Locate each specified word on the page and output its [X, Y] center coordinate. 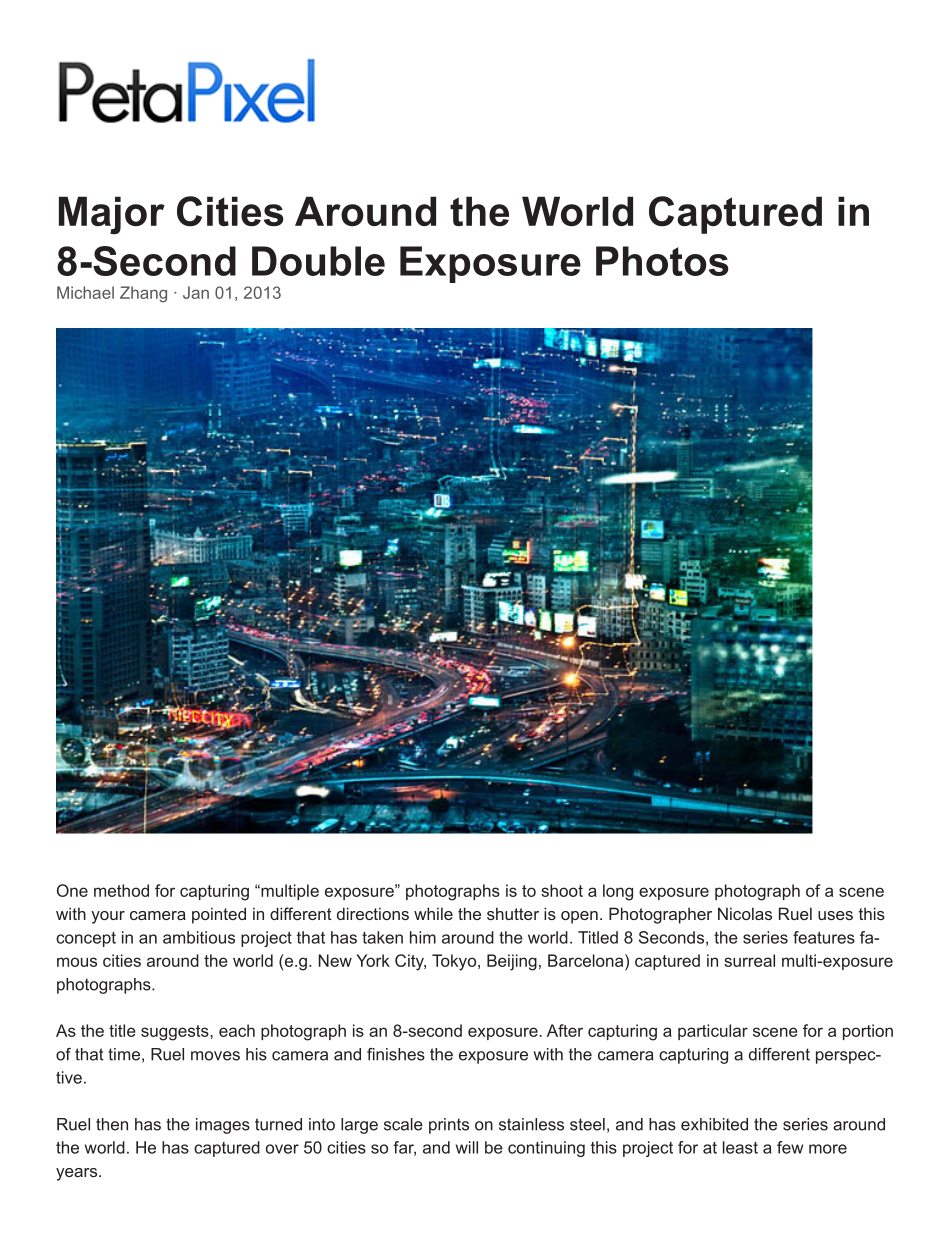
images [223, 1126]
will [467, 1147]
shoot [562, 890]
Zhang [143, 294]
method [121, 890]
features [824, 937]
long [618, 892]
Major [112, 215]
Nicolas [745, 913]
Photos [662, 261]
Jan [196, 292]
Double [318, 261]
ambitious [199, 937]
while [433, 913]
